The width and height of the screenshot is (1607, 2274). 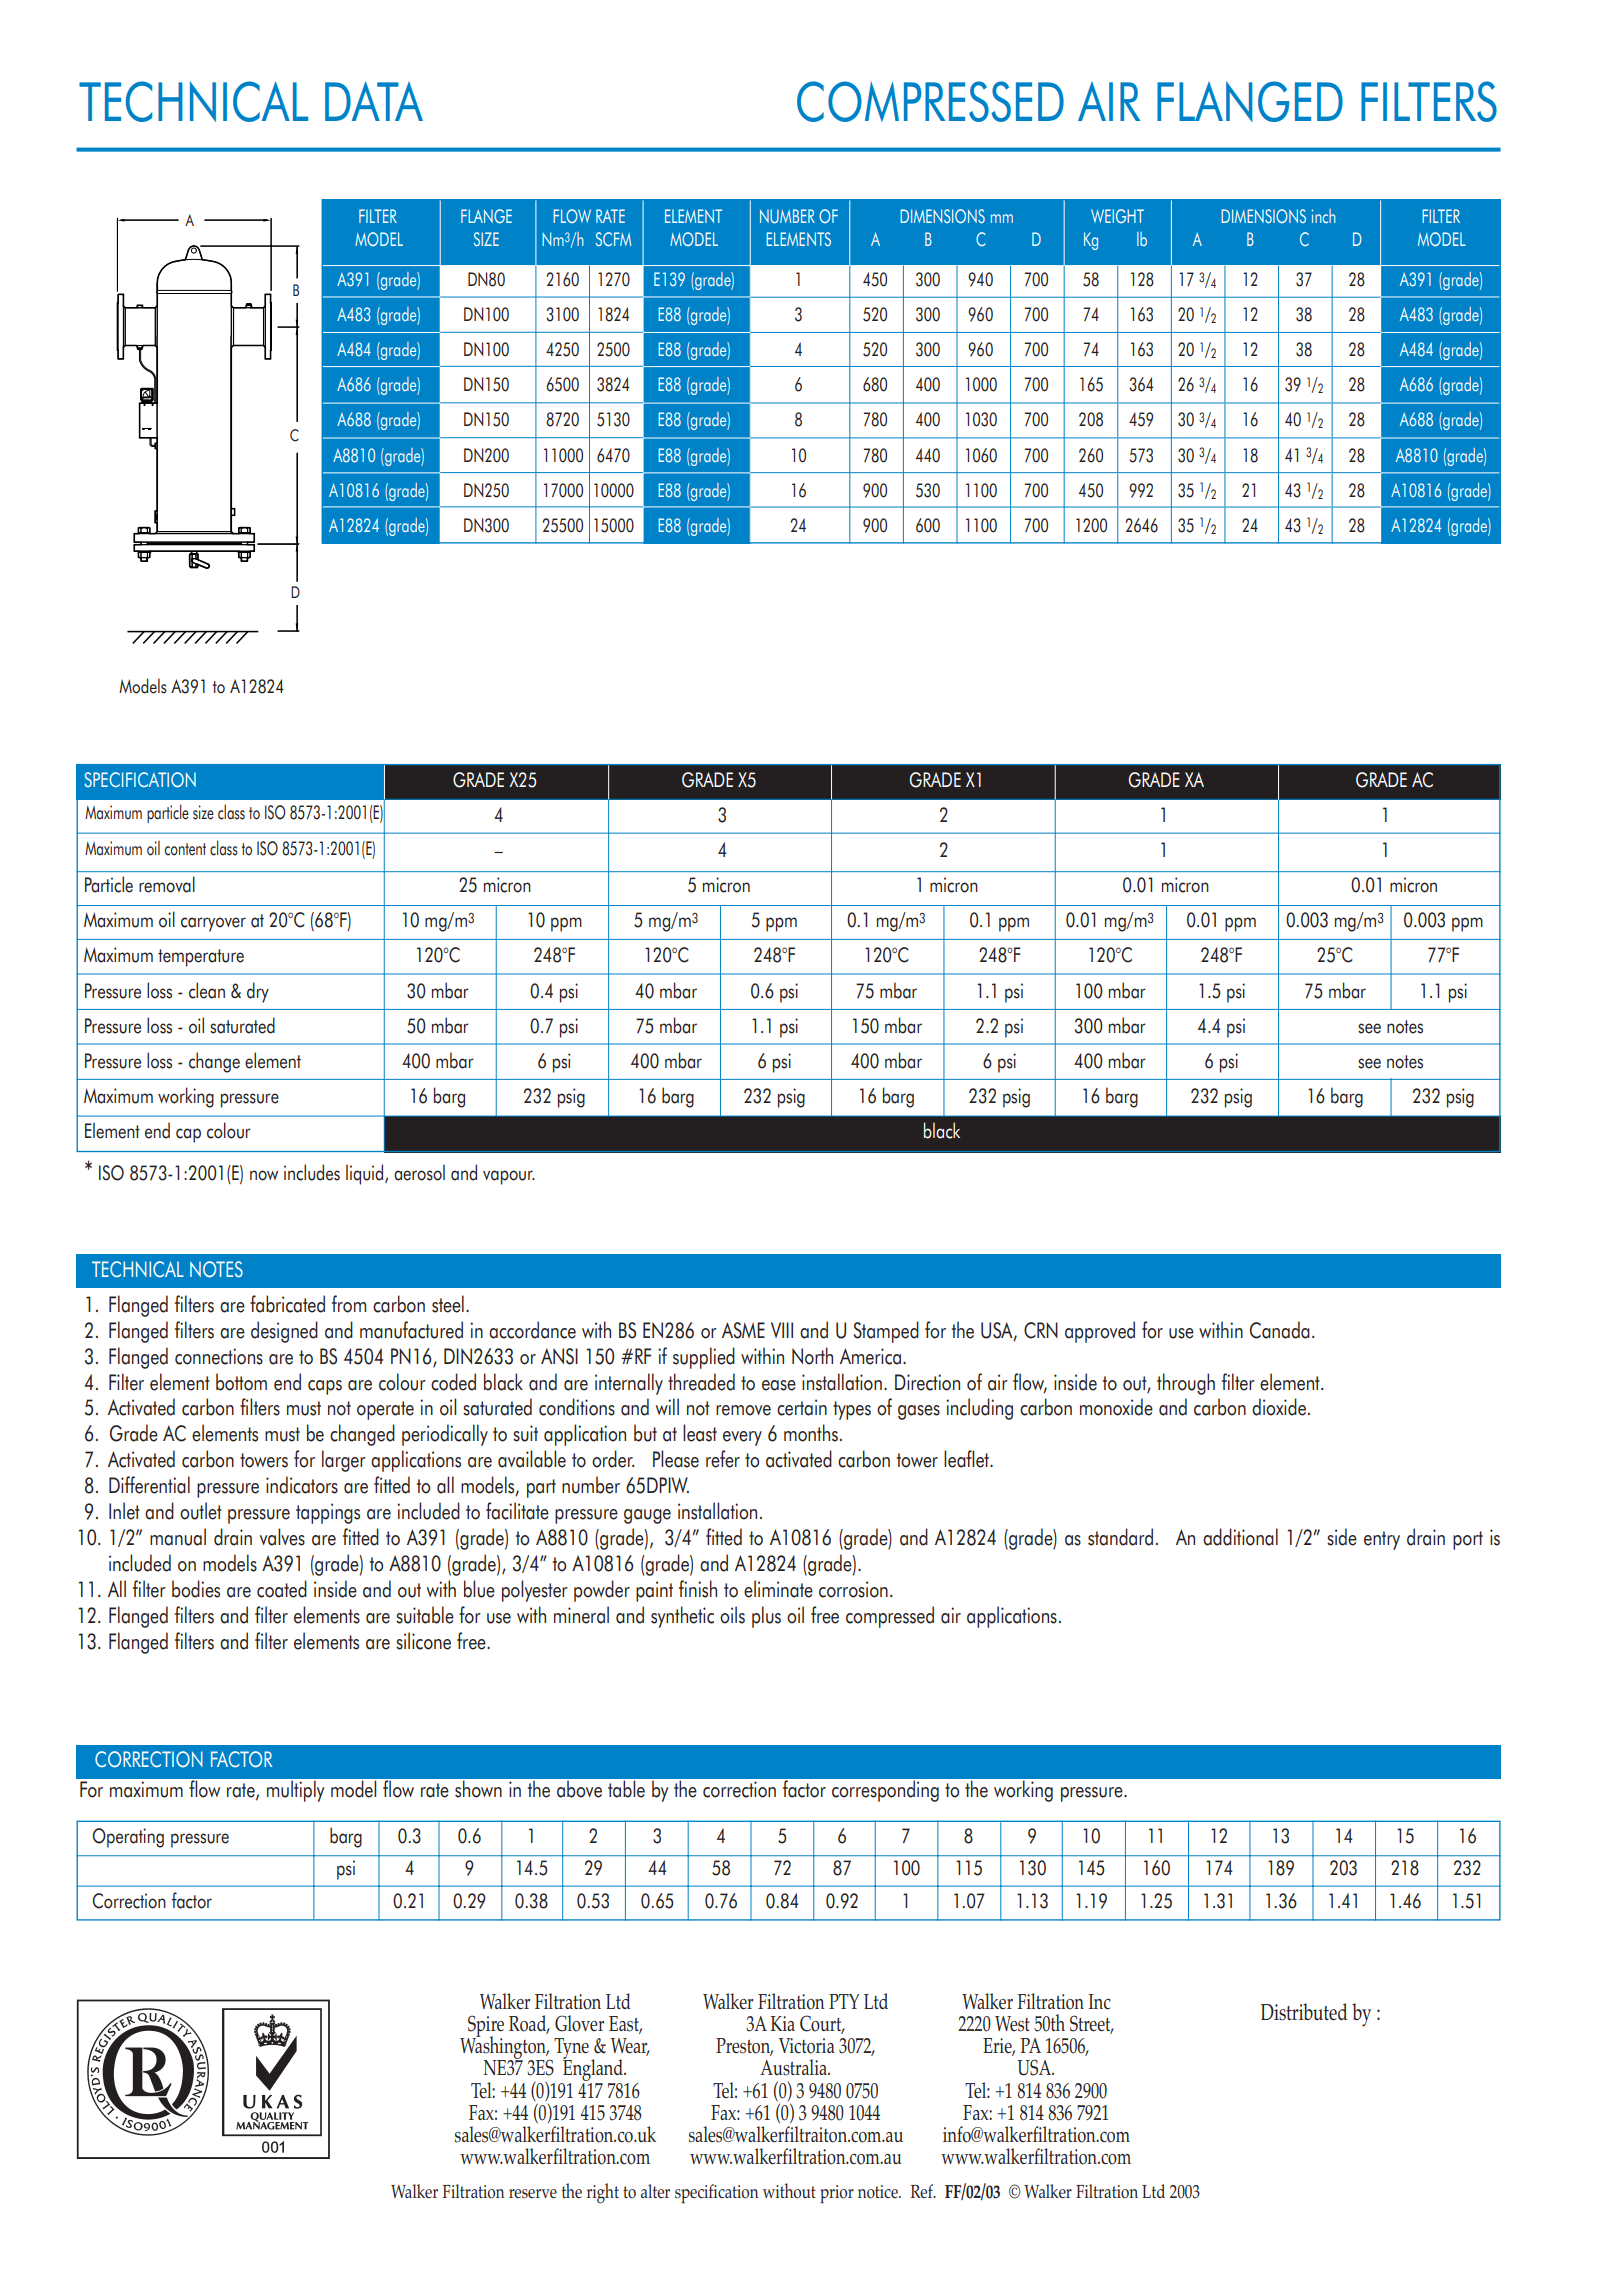 What do you see at coordinates (1324, 216) in the screenshot?
I see `inch` at bounding box center [1324, 216].
